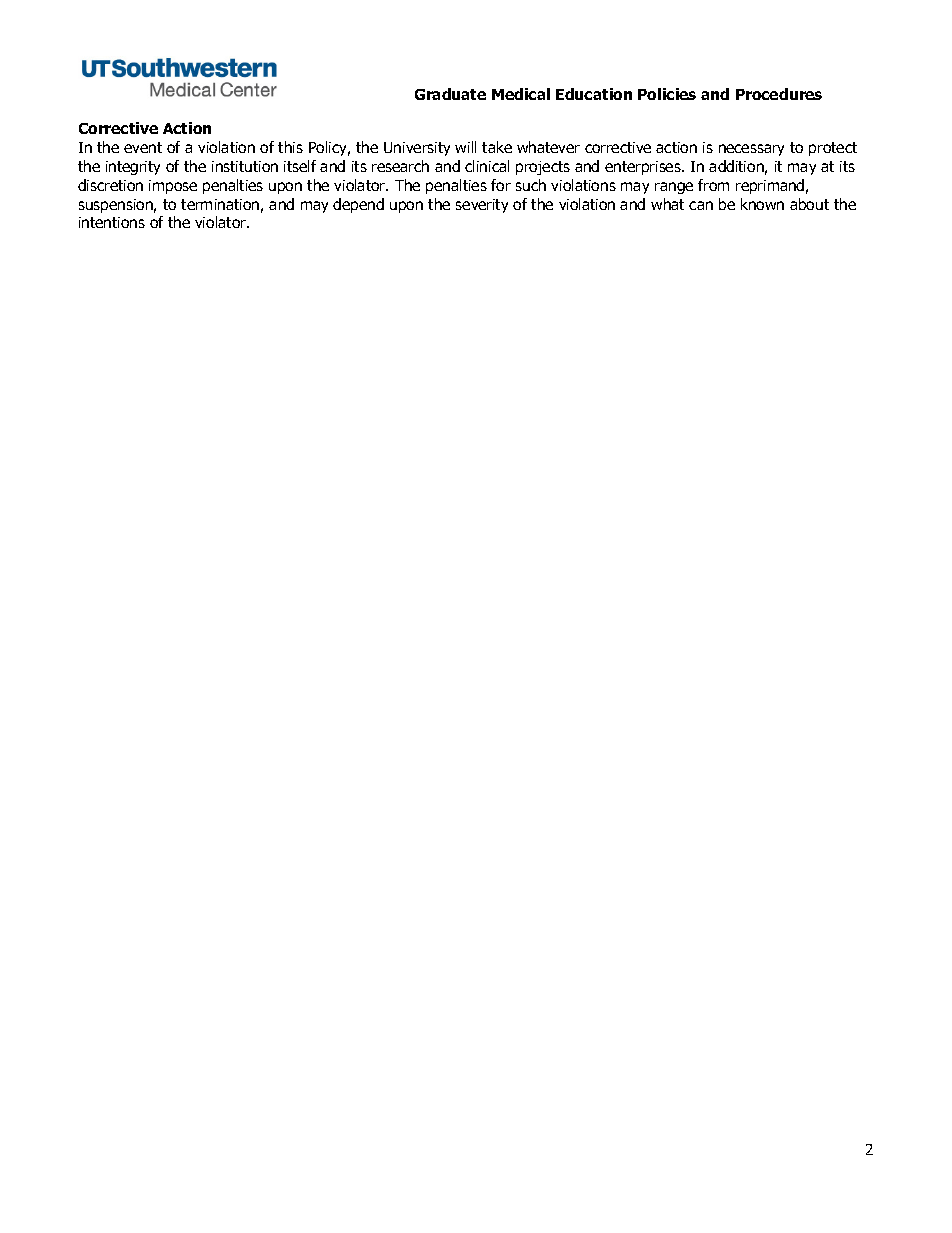  I want to click on necessary, so click(751, 150).
